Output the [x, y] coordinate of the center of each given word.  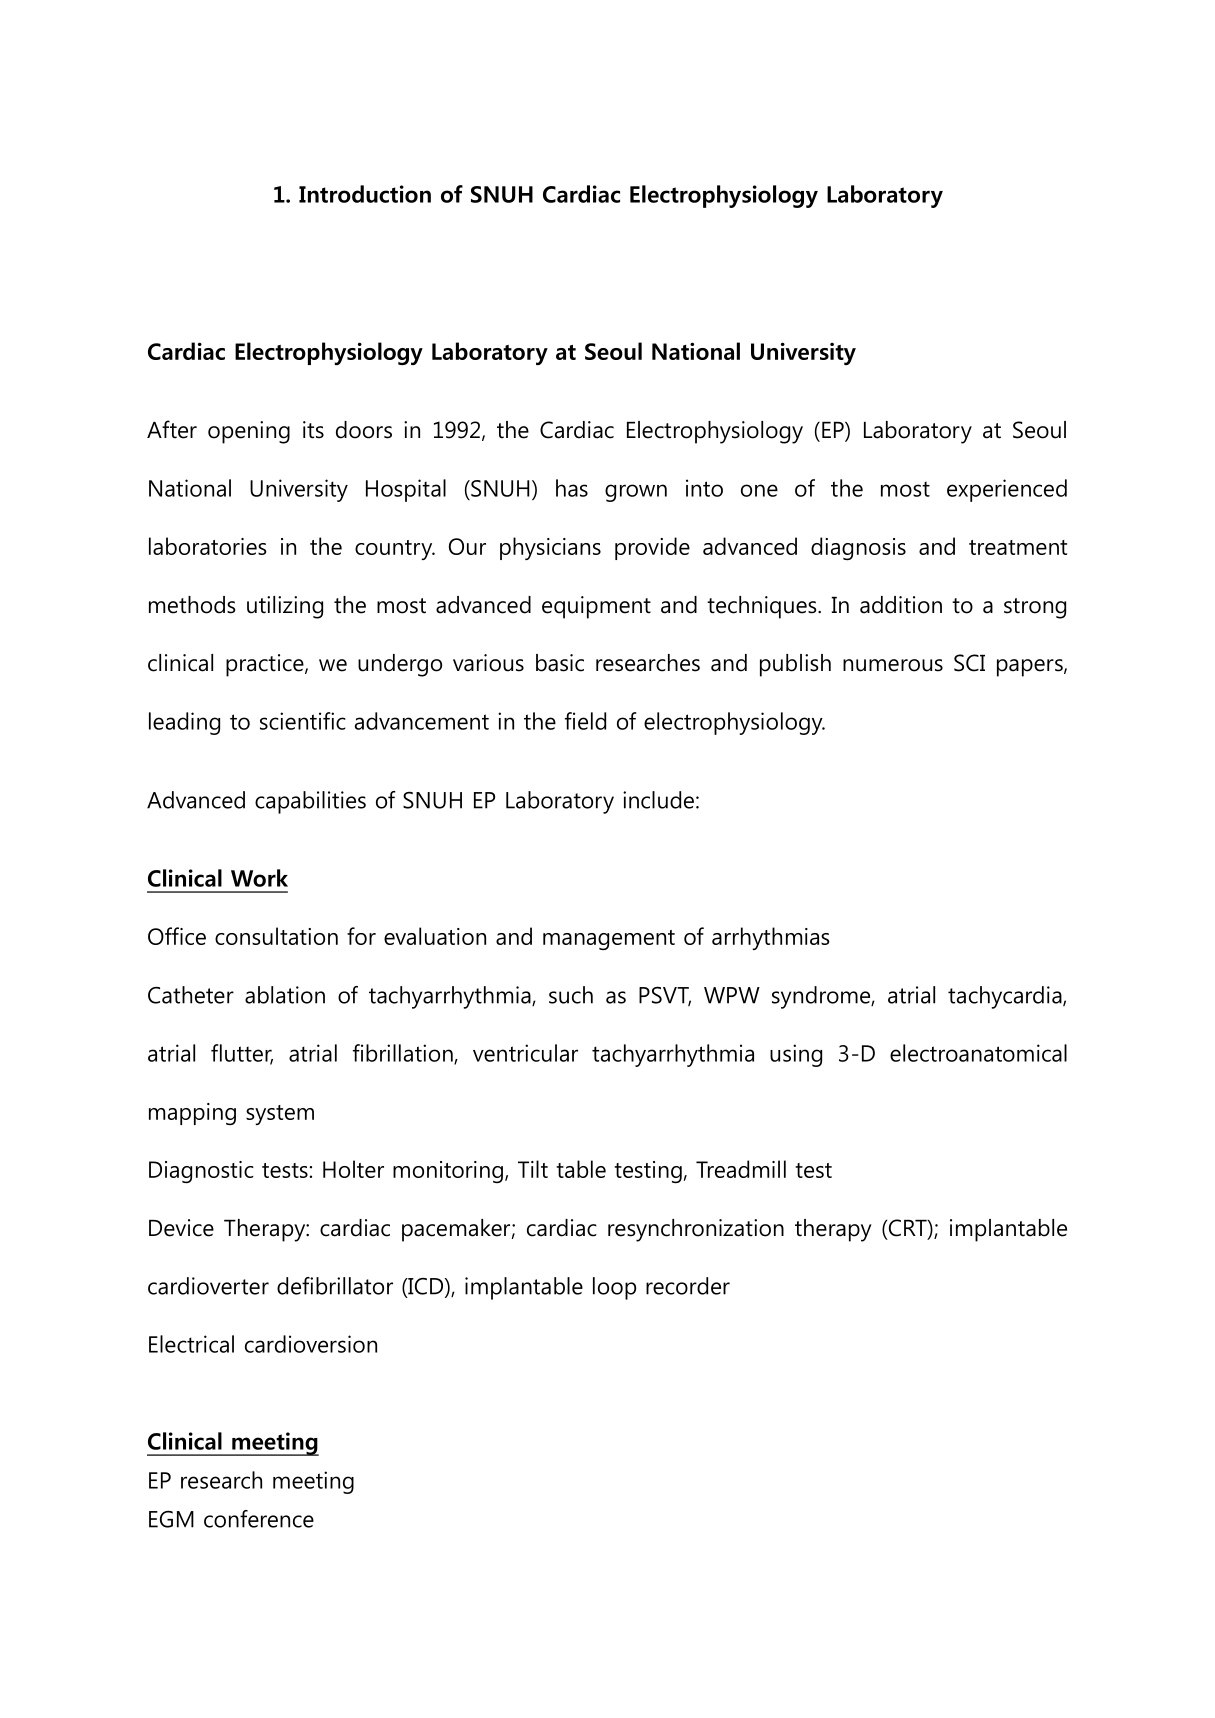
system [280, 1115]
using [796, 1055]
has [572, 488]
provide [652, 548]
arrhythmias [771, 938]
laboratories [208, 546]
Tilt [533, 1169]
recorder [688, 1286]
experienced [1007, 490]
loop [614, 1288]
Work [259, 878]
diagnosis [858, 548]
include [658, 800]
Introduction [365, 194]
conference [259, 1519]
